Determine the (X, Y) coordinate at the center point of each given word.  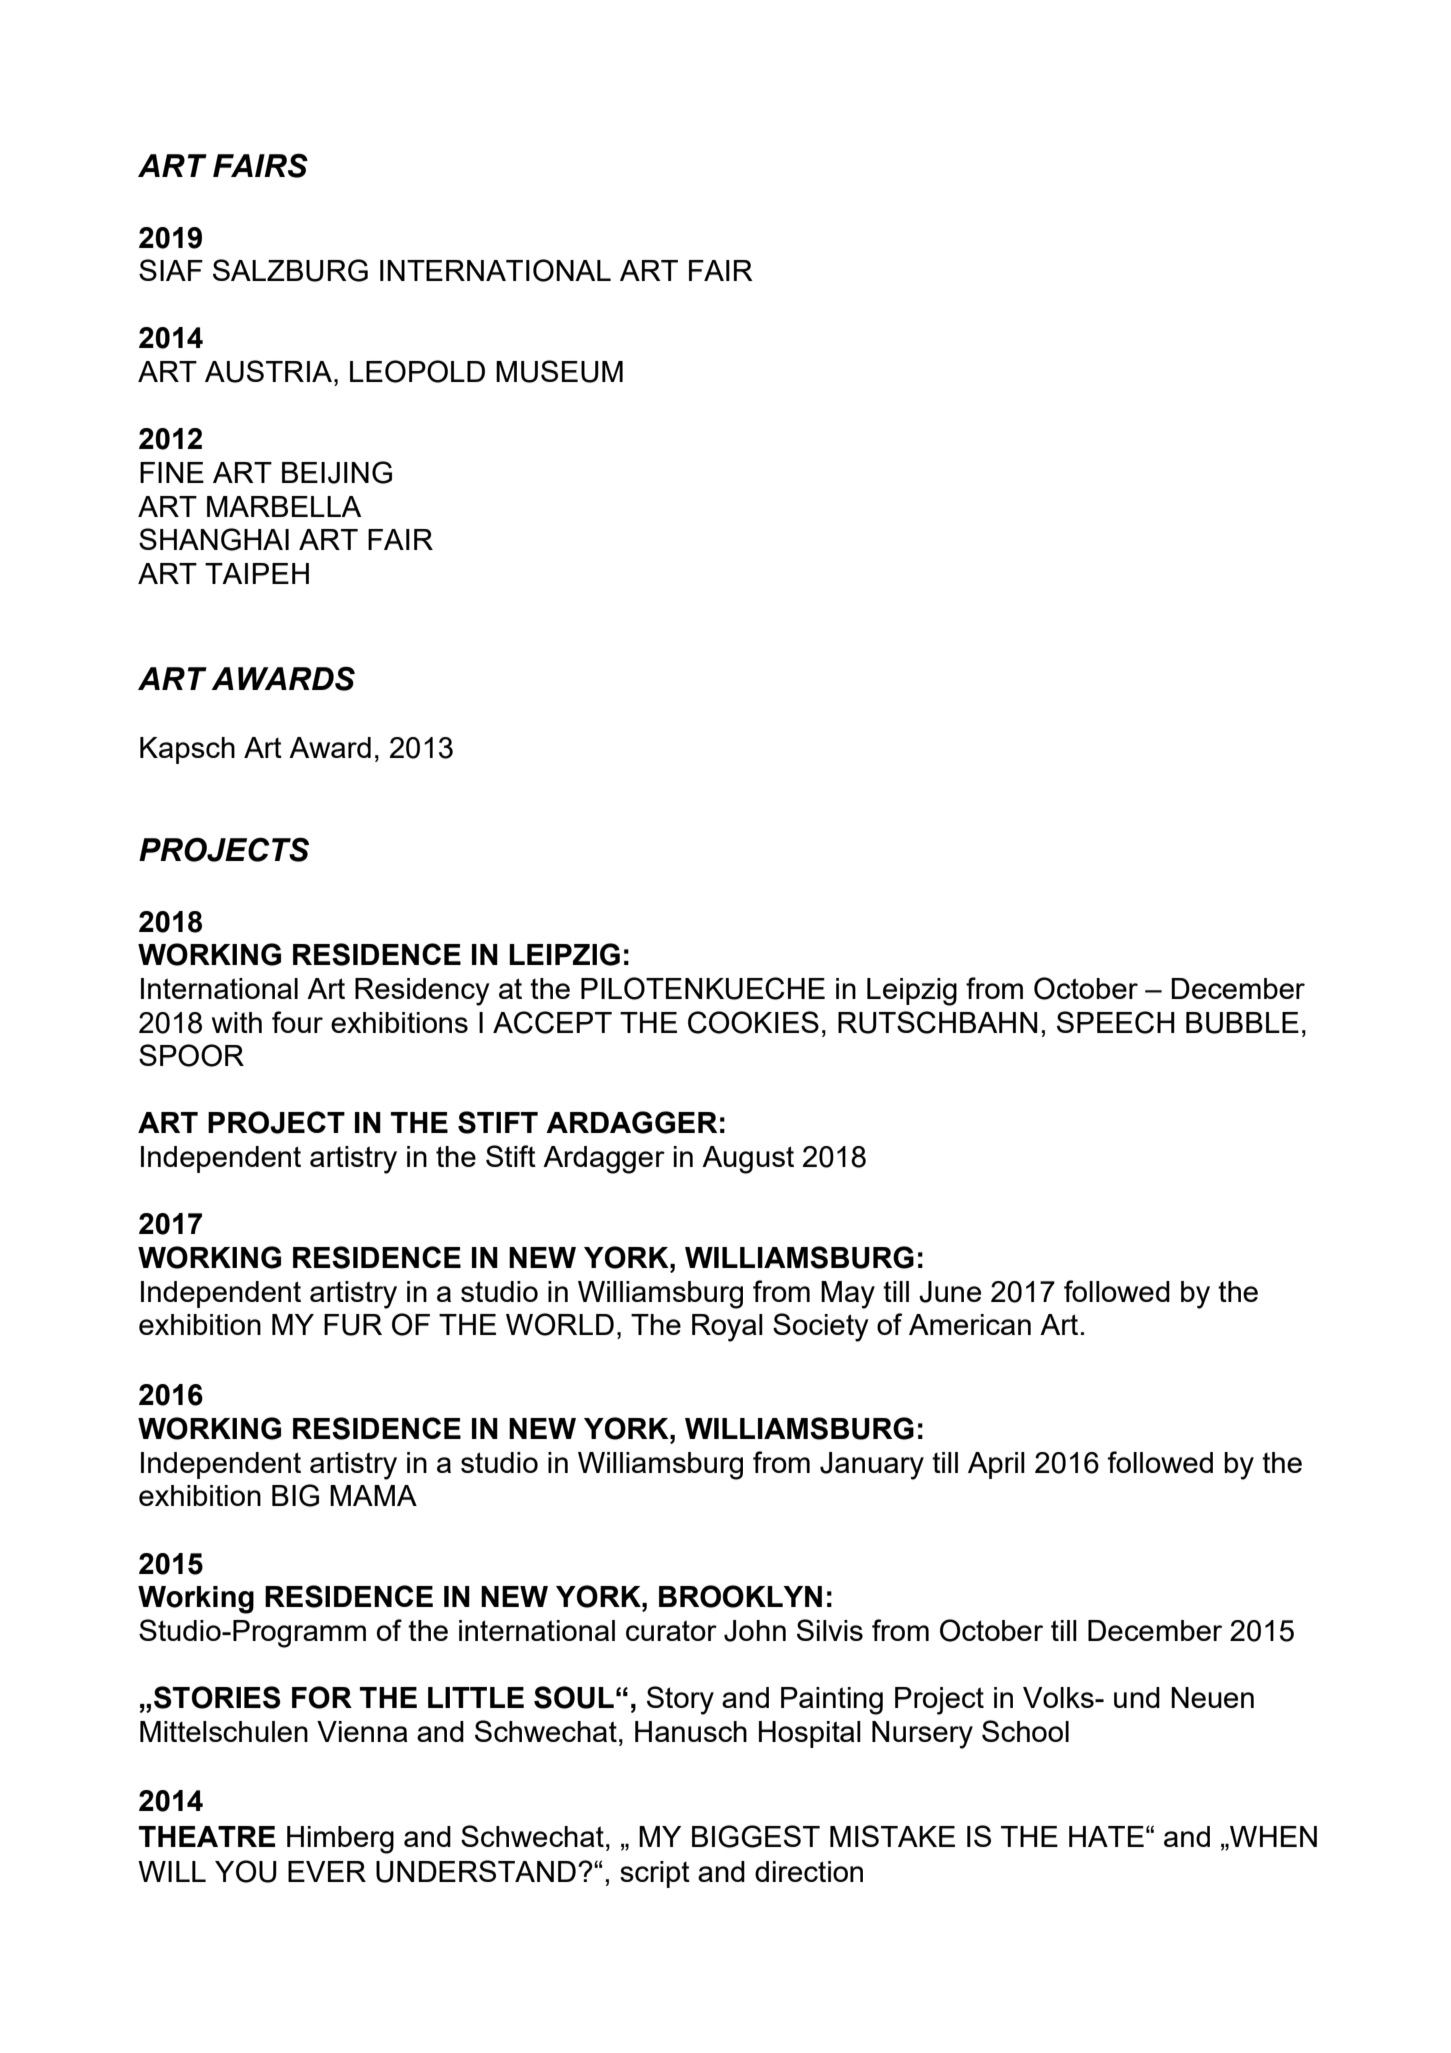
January (872, 1466)
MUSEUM (559, 371)
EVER (327, 1871)
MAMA (373, 1495)
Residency (422, 992)
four (297, 1022)
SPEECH (1116, 1022)
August (748, 1160)
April (996, 1465)
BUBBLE (1242, 1023)
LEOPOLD (417, 371)
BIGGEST (756, 1836)
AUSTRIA (270, 371)
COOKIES (753, 1022)
